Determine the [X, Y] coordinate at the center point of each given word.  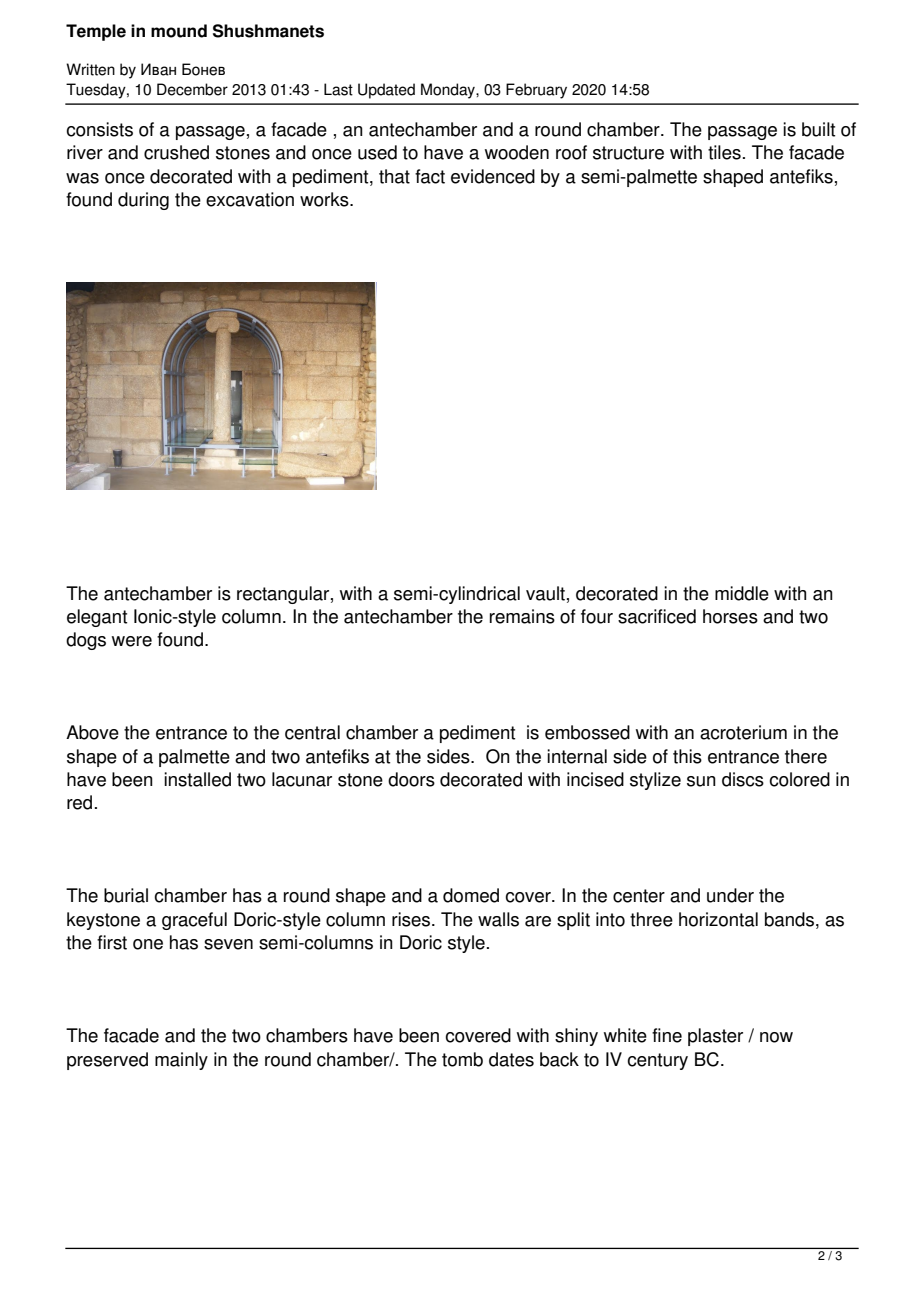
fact [430, 176]
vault [545, 593]
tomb [462, 1059]
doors [411, 779]
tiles [724, 152]
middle [742, 593]
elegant [97, 618]
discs [743, 779]
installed [197, 779]
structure [628, 153]
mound [179, 31]
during [143, 201]
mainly [181, 1061]
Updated [386, 91]
